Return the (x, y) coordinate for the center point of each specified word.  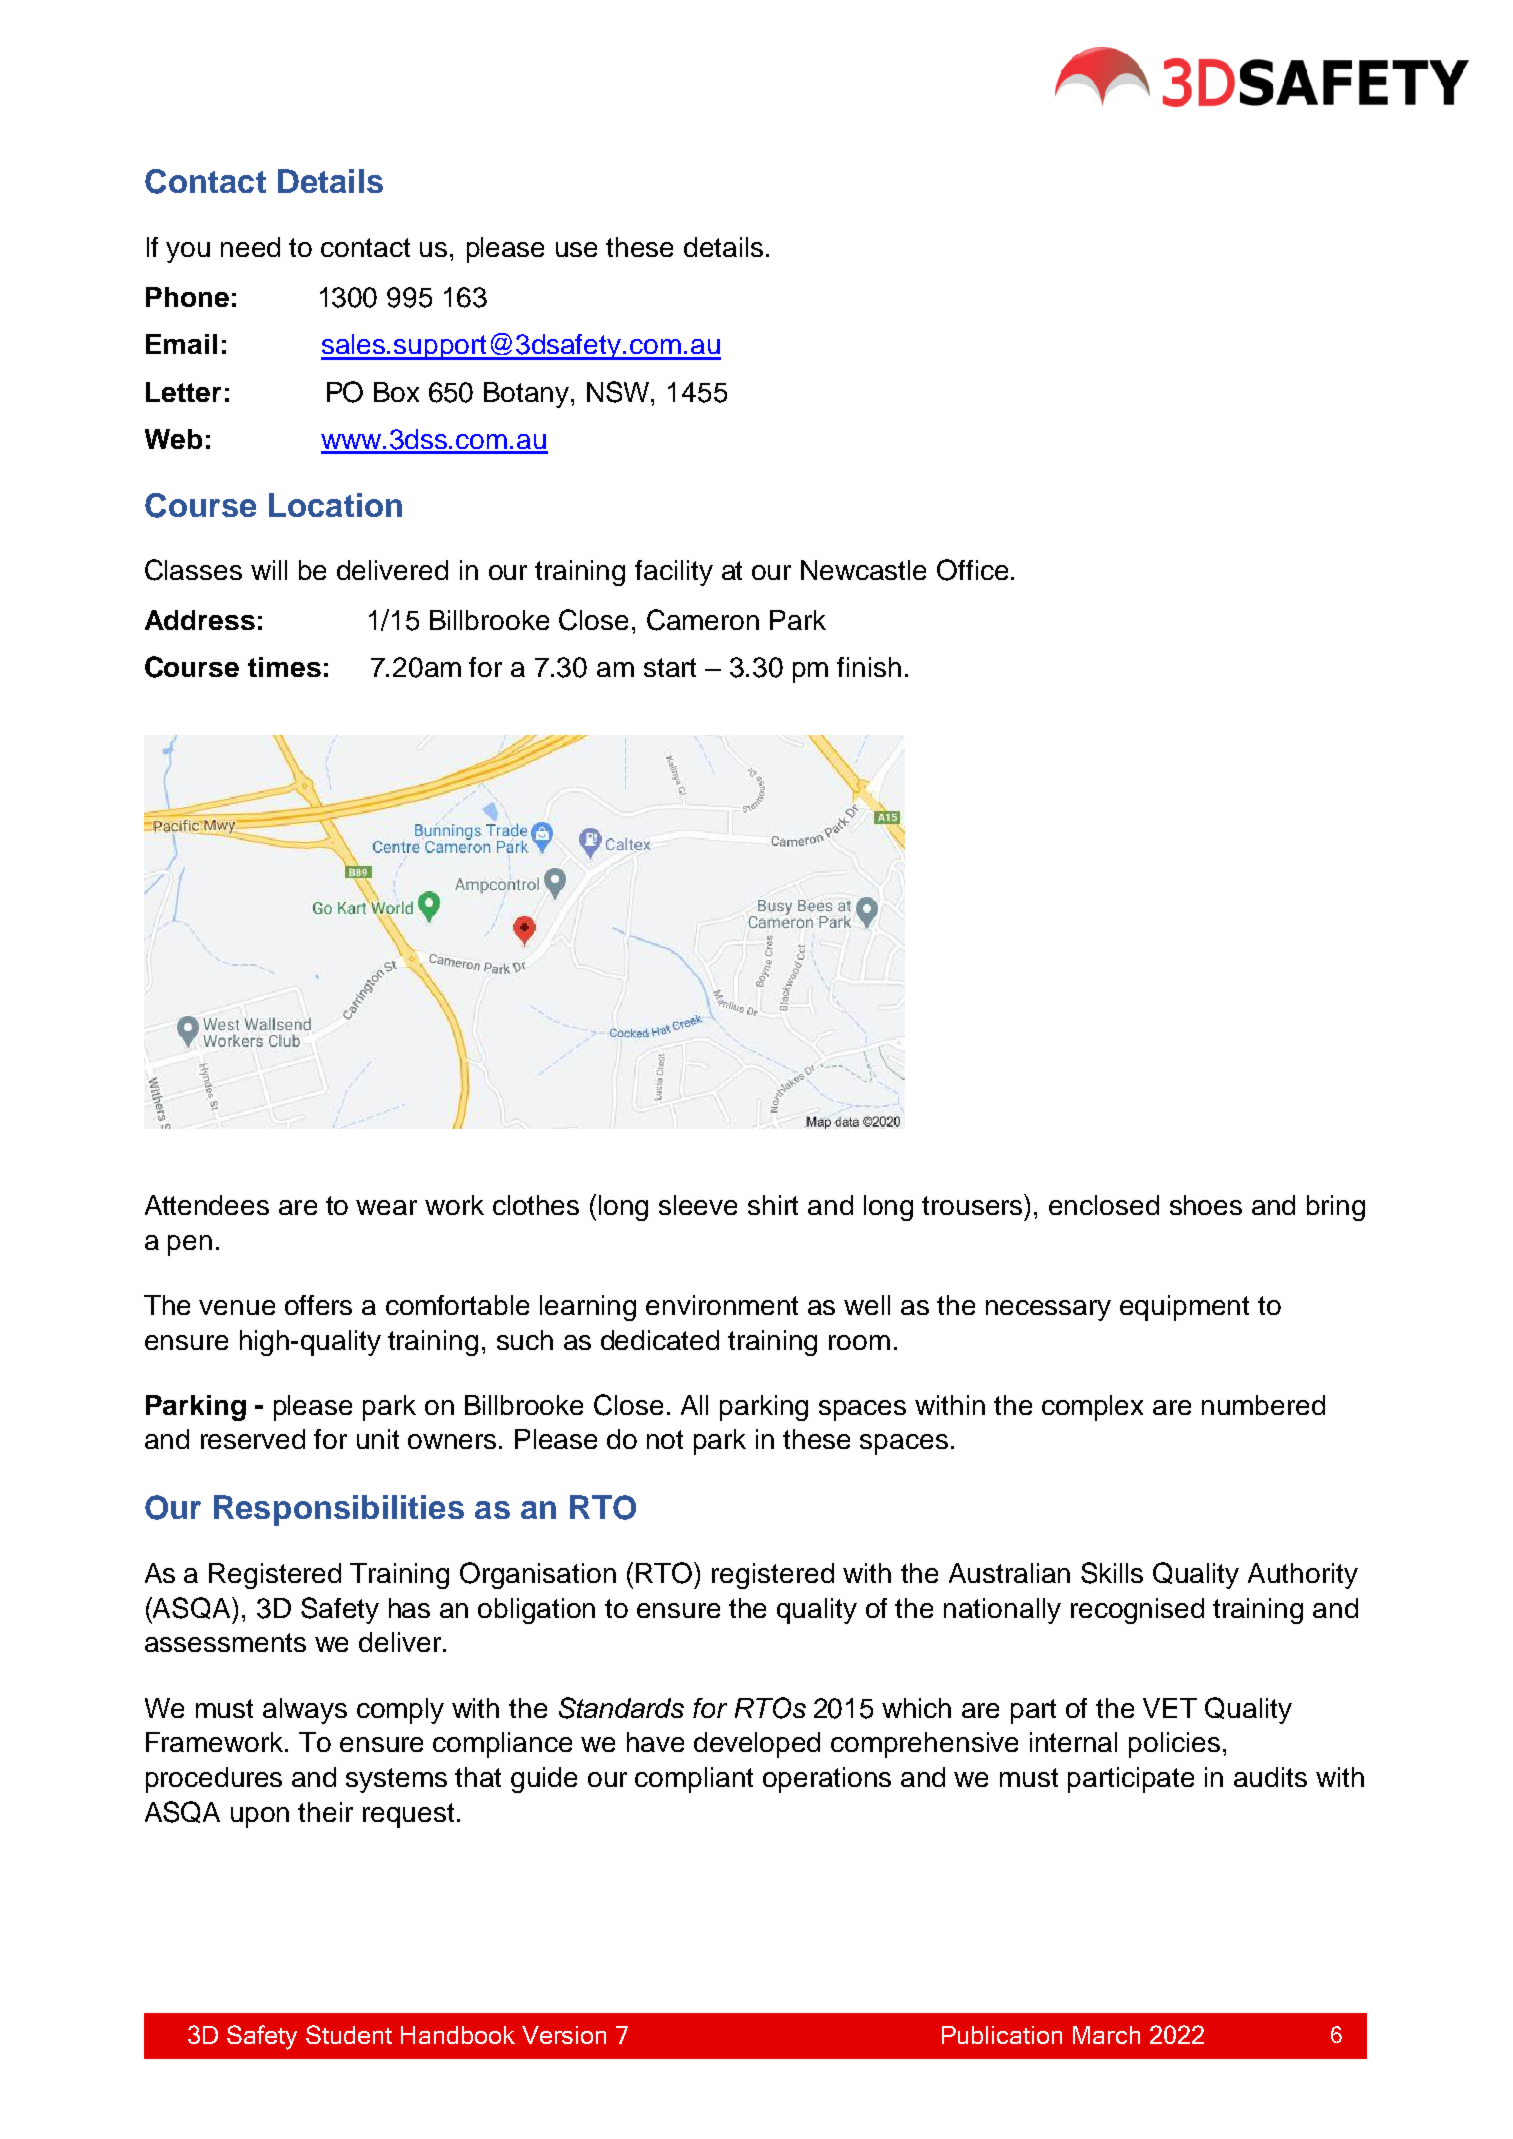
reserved (253, 1439)
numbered (1263, 1405)
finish (869, 667)
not (665, 1439)
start (670, 667)
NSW (620, 393)
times (284, 667)
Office (972, 570)
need (250, 247)
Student (349, 2034)
